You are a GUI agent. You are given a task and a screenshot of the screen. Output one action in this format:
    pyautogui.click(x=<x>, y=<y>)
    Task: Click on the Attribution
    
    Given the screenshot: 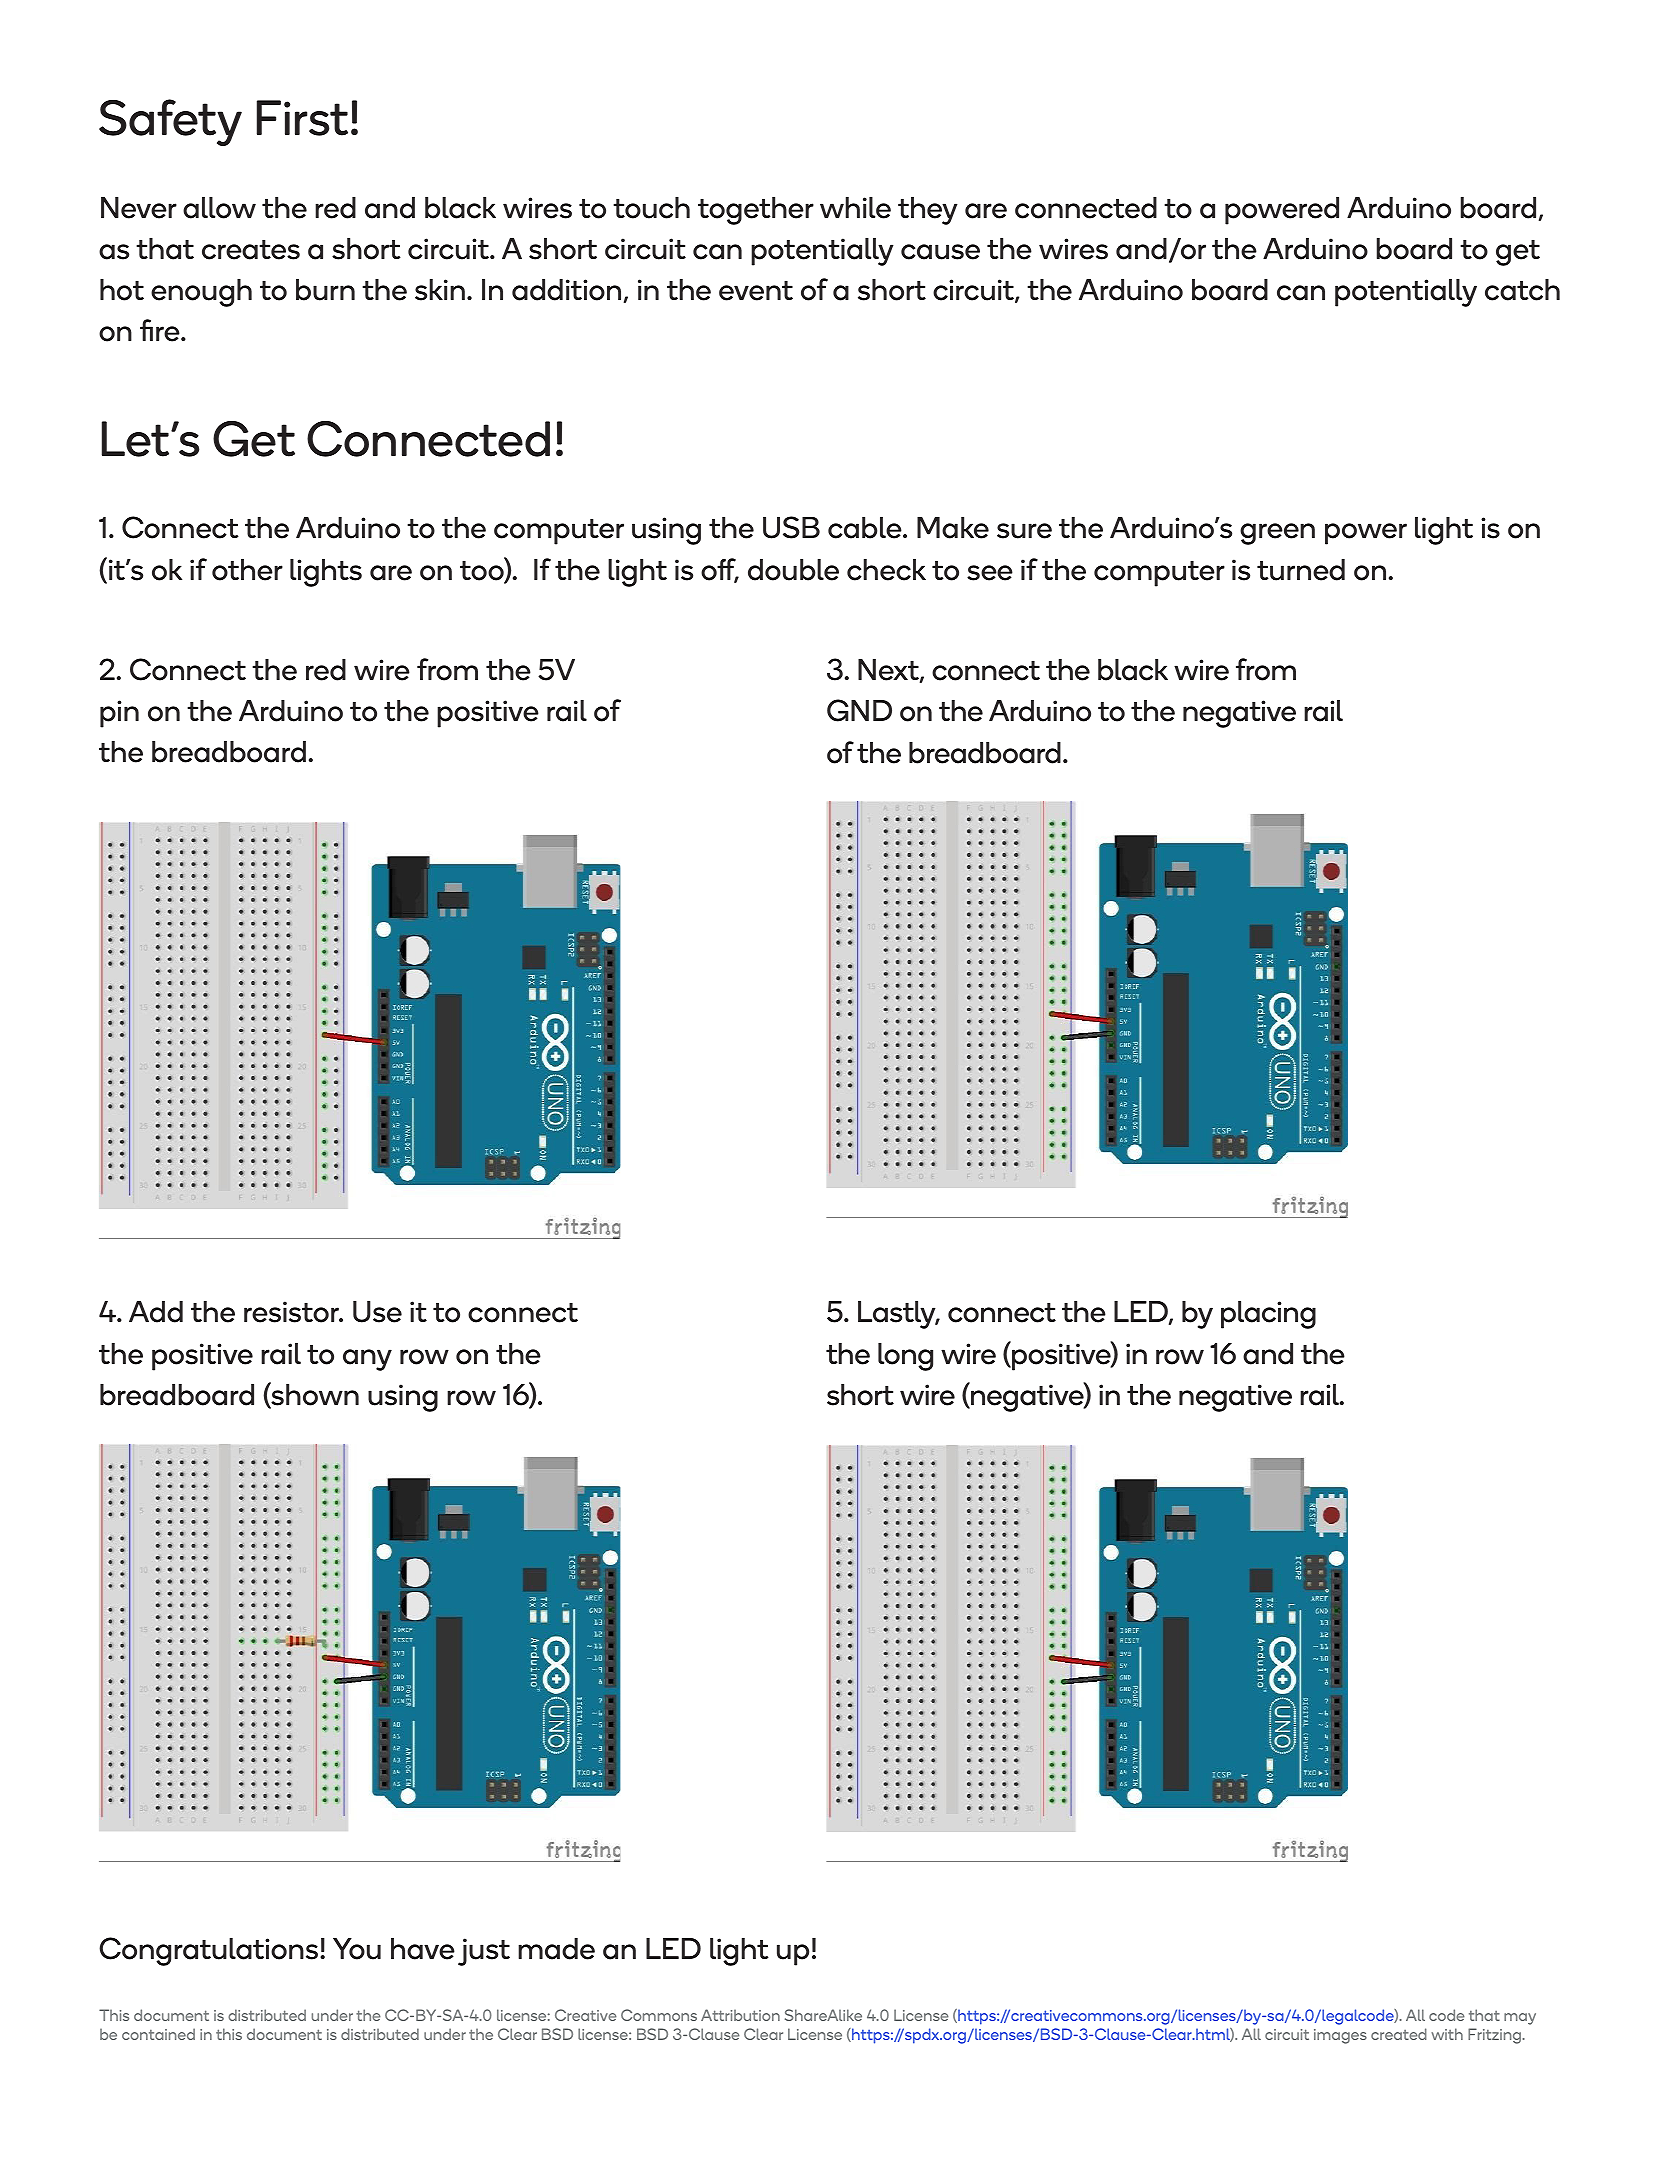 What is the action you would take?
    pyautogui.click(x=740, y=2015)
